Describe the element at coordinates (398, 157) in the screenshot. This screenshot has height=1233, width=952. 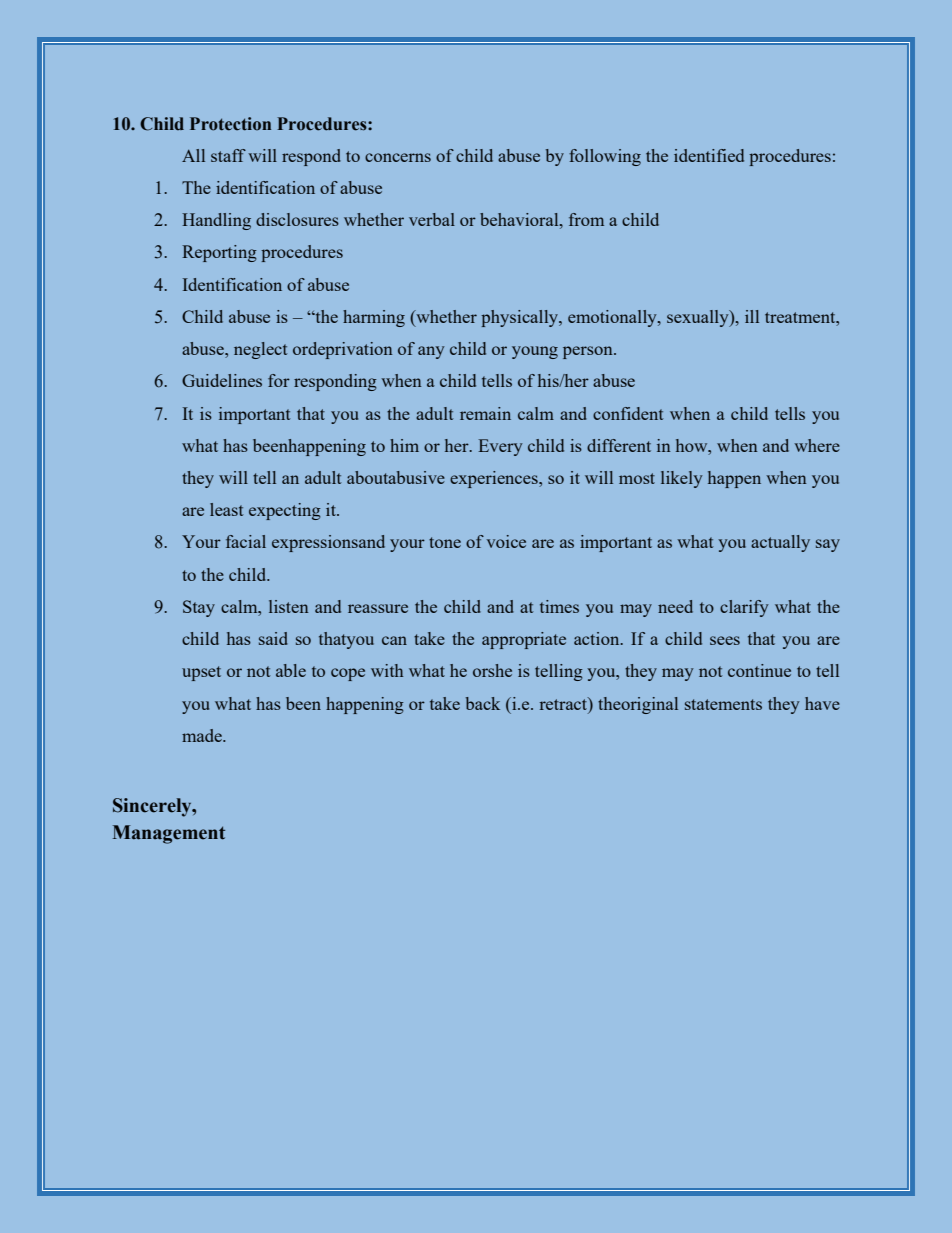
I see `concerns` at that location.
